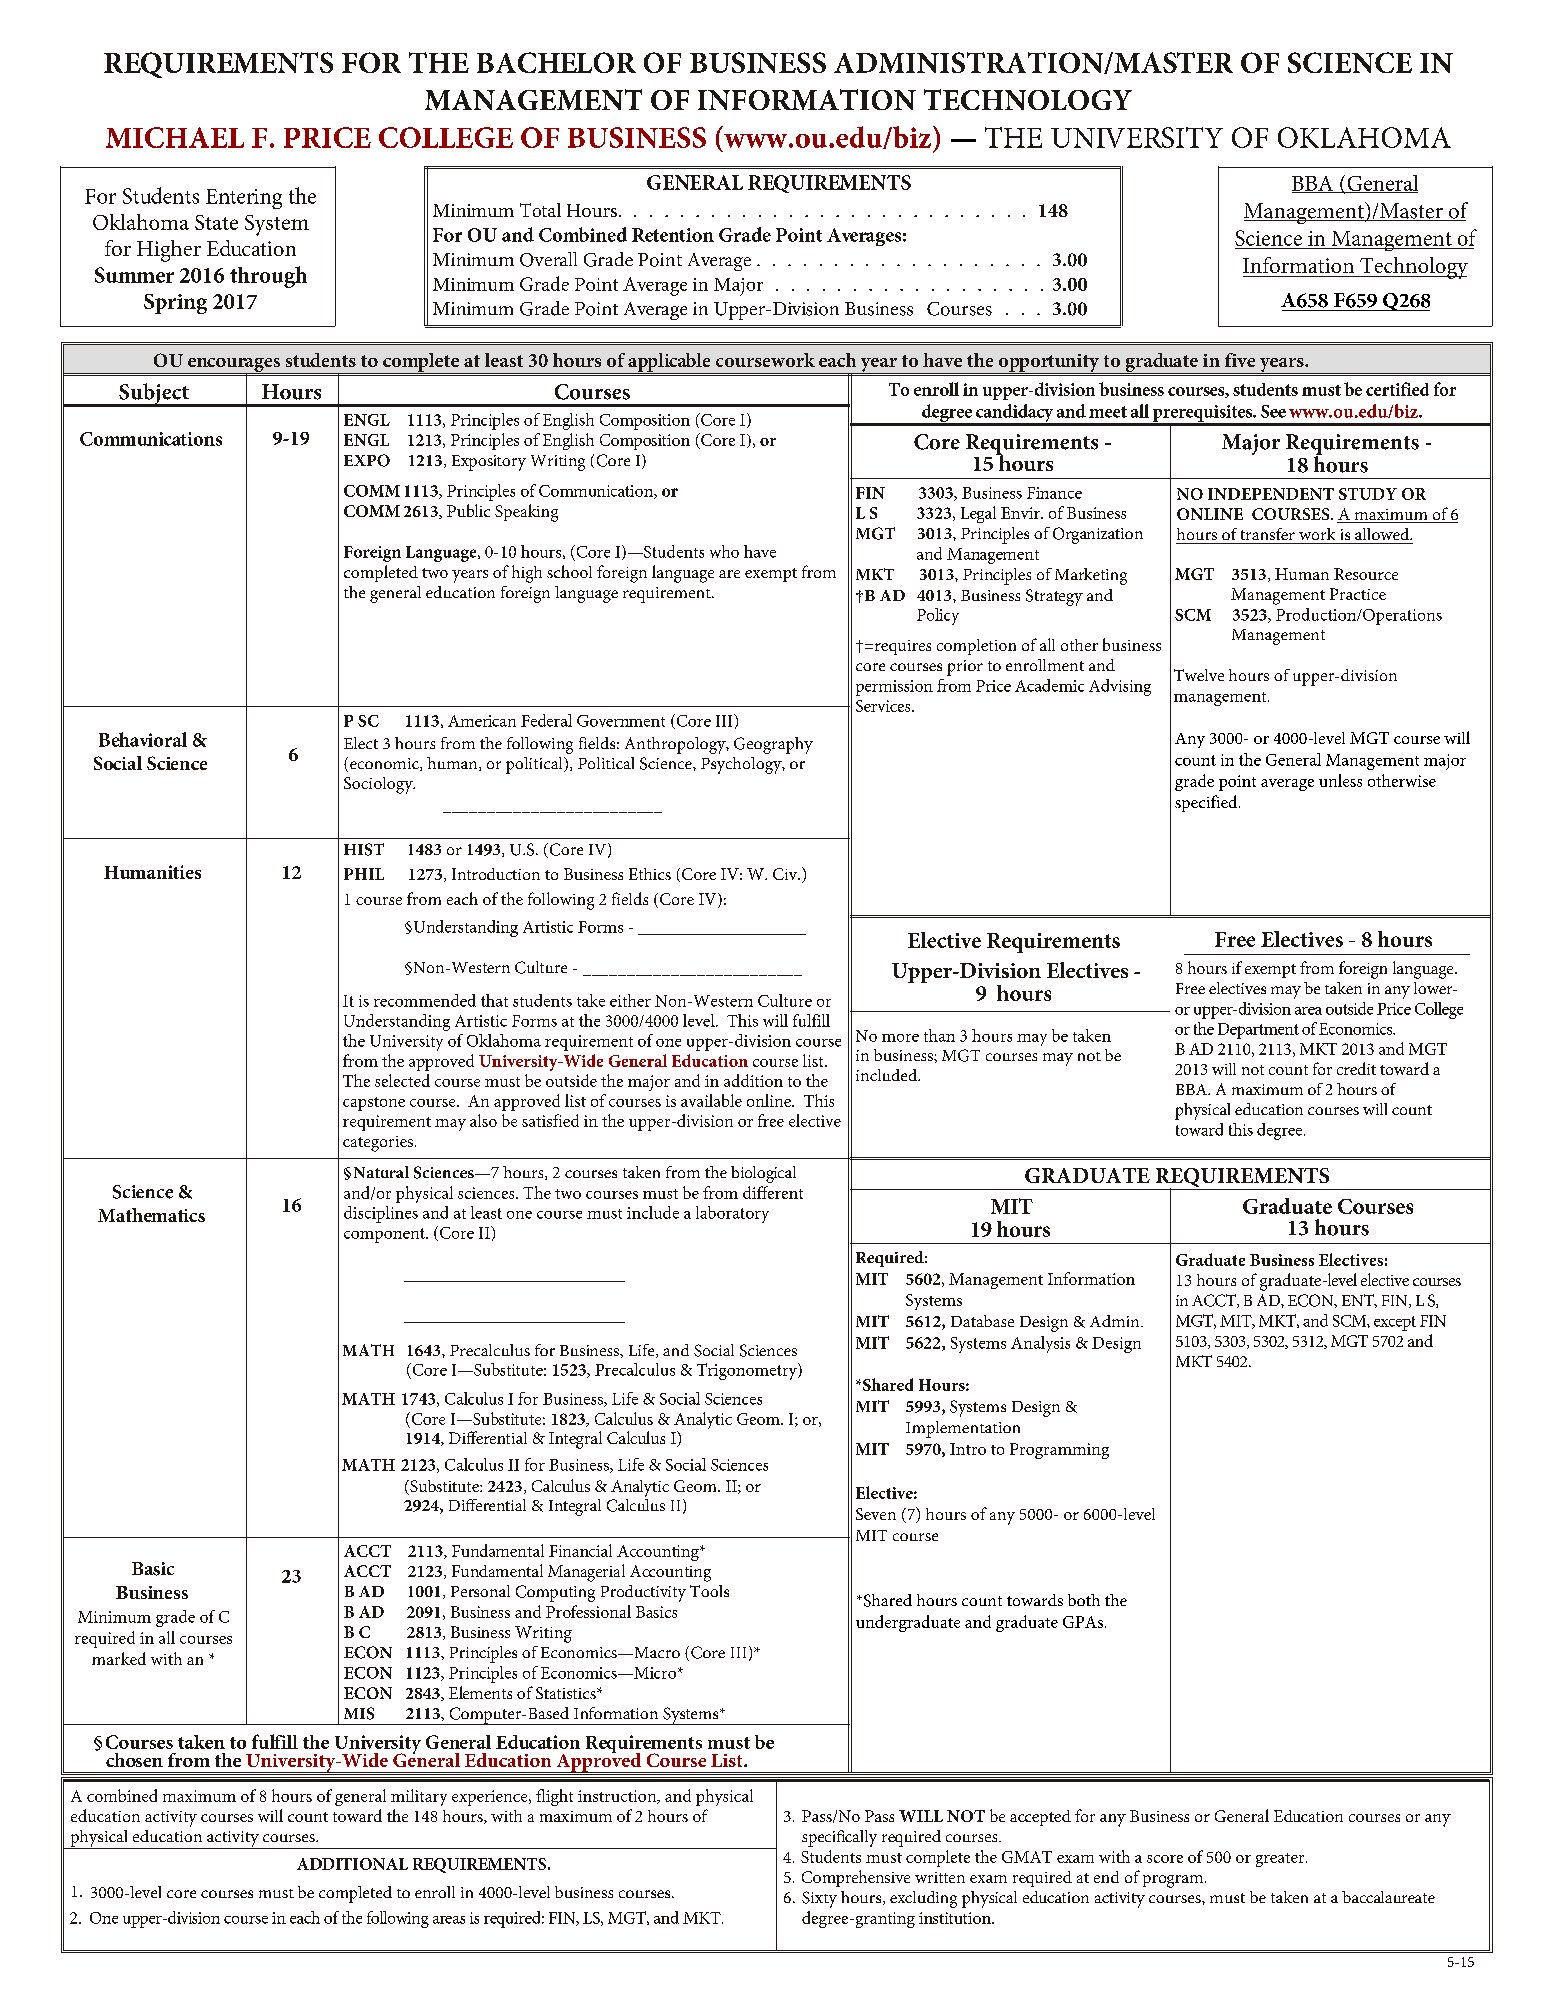 The image size is (1554, 2011). I want to click on candidacy, so click(1015, 414).
